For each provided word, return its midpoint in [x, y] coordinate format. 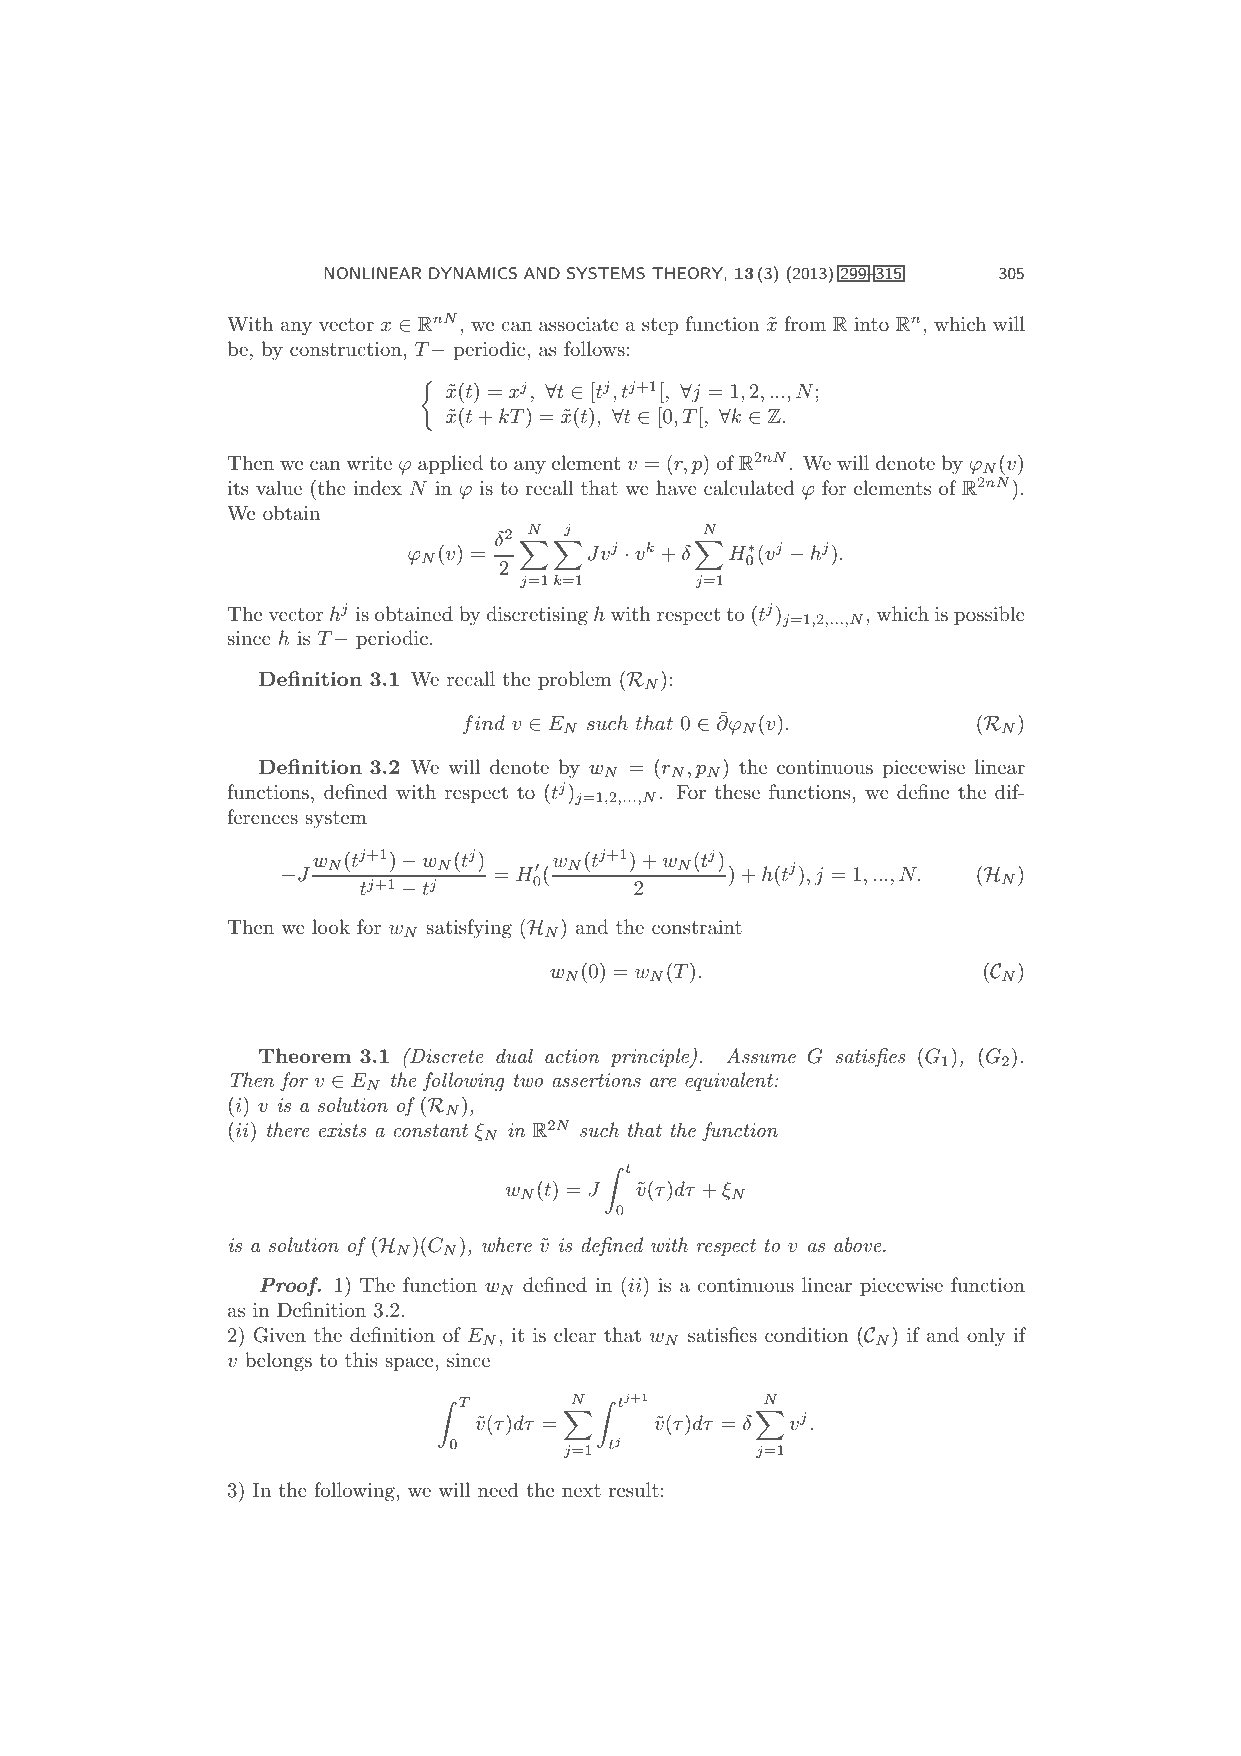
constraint [697, 927]
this [361, 1359]
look [331, 926]
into [871, 324]
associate [579, 324]
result [634, 1489]
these [737, 791]
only [986, 1336]
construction [346, 349]
